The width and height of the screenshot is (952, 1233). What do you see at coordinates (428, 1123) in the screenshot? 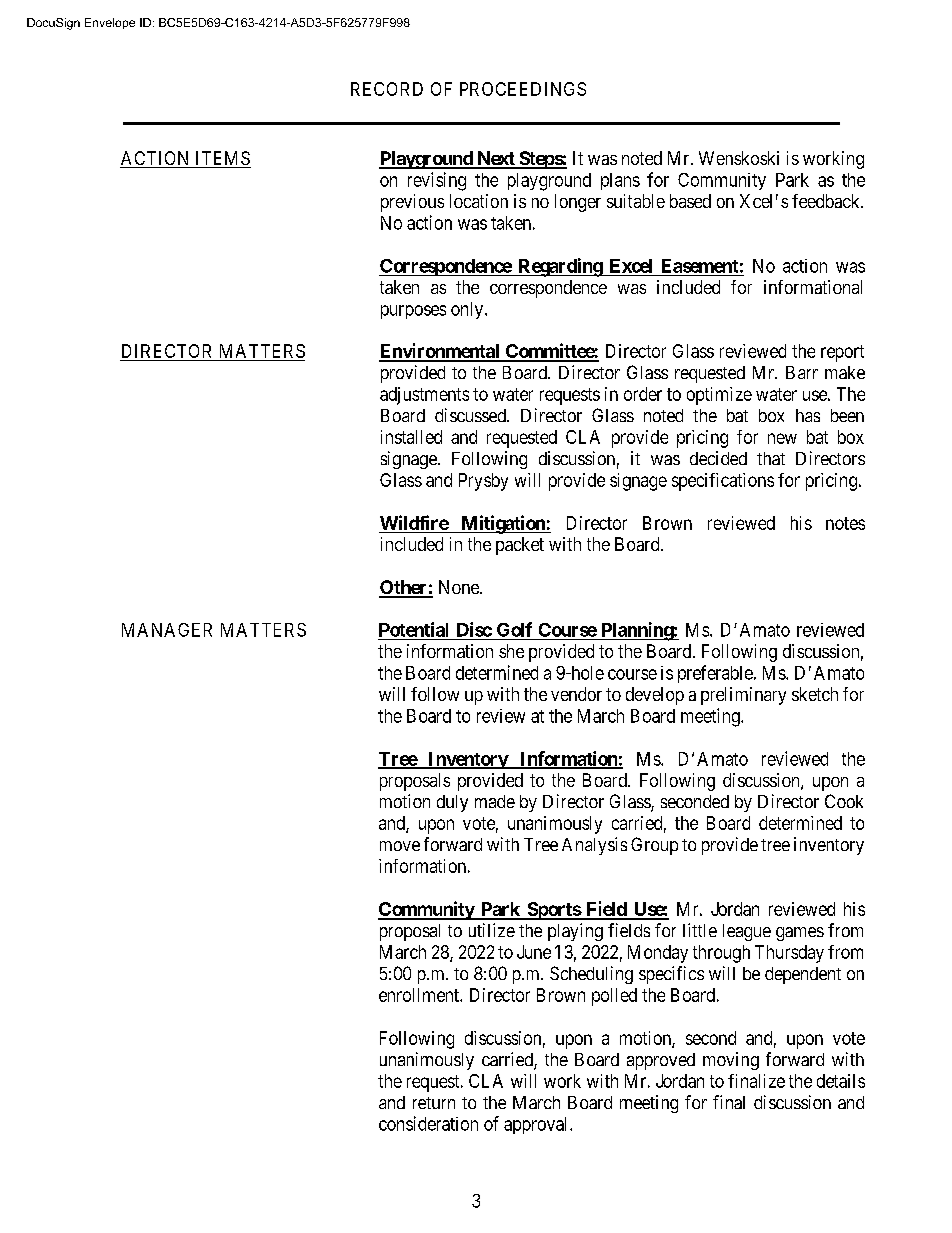
I see `consideration` at bounding box center [428, 1123].
